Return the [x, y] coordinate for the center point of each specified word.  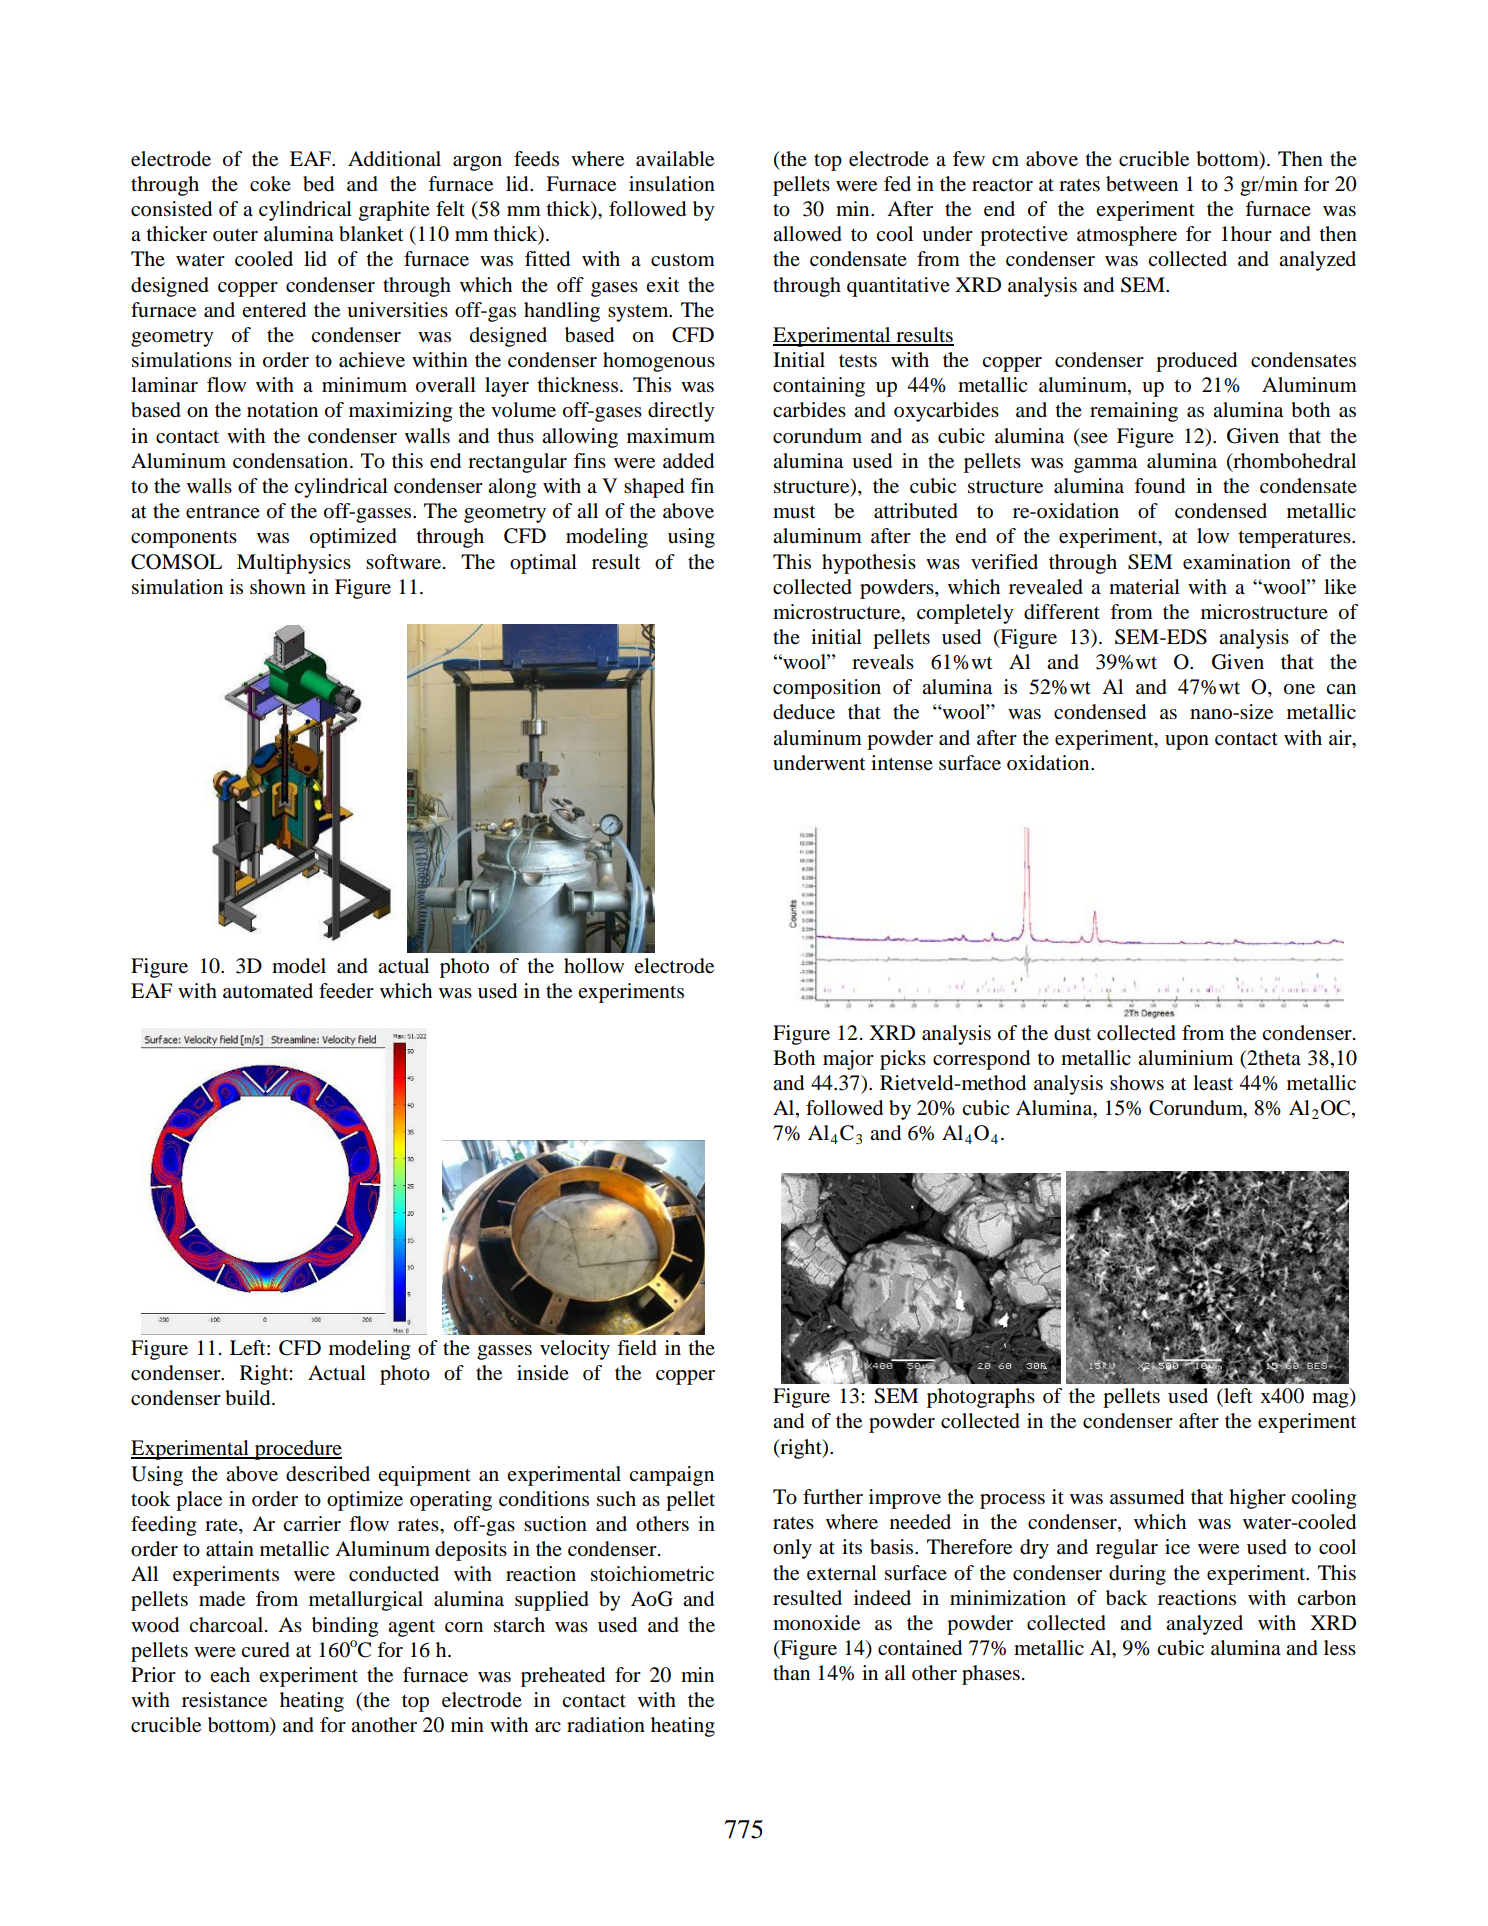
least [1213, 1083]
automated [268, 991]
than [791, 1672]
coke [270, 184]
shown [278, 587]
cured [265, 1650]
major [848, 1060]
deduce [804, 712]
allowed [807, 234]
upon [1187, 742]
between [1142, 184]
